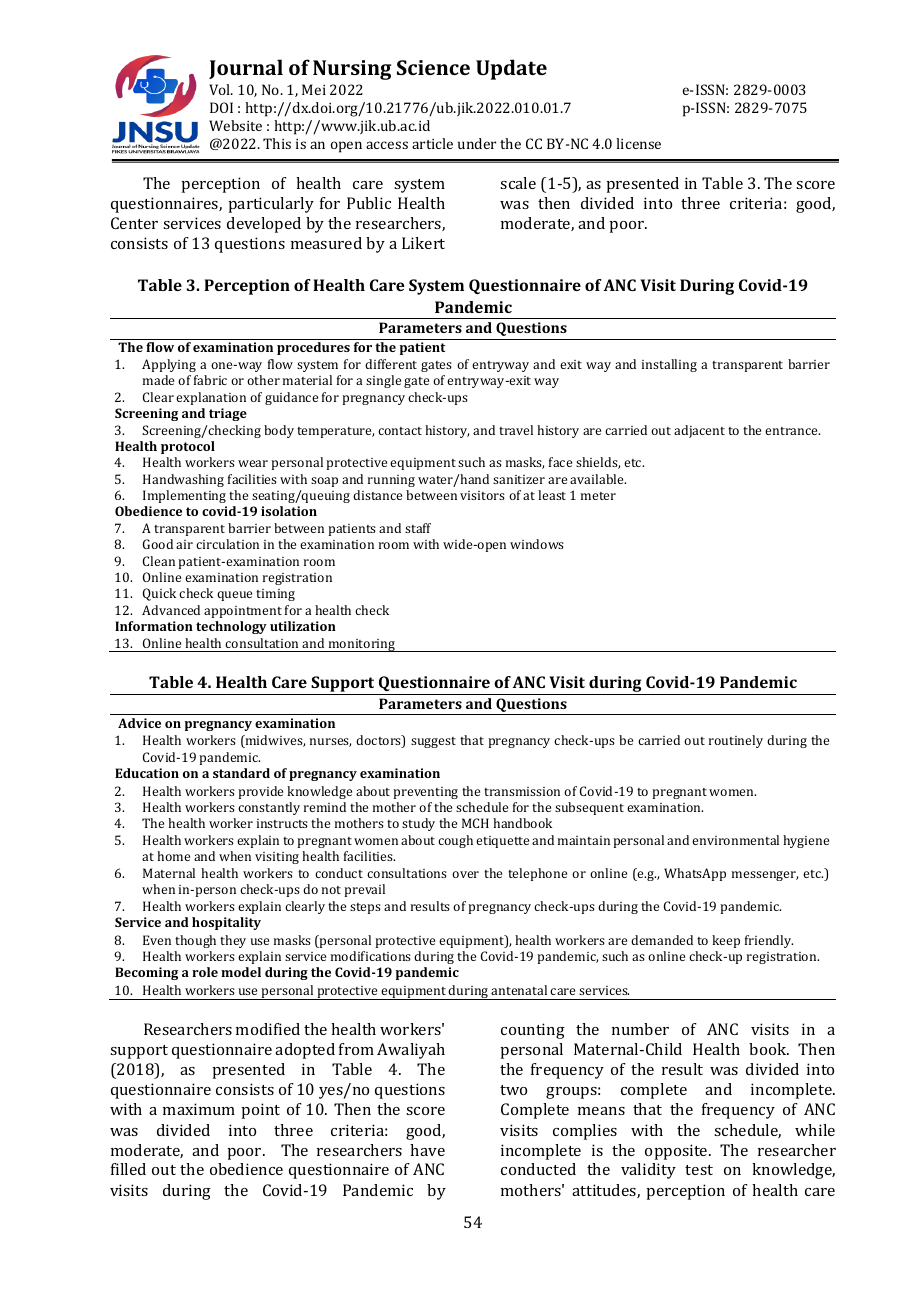  What do you see at coordinates (477, 143) in the screenshot?
I see `under` at bounding box center [477, 143].
